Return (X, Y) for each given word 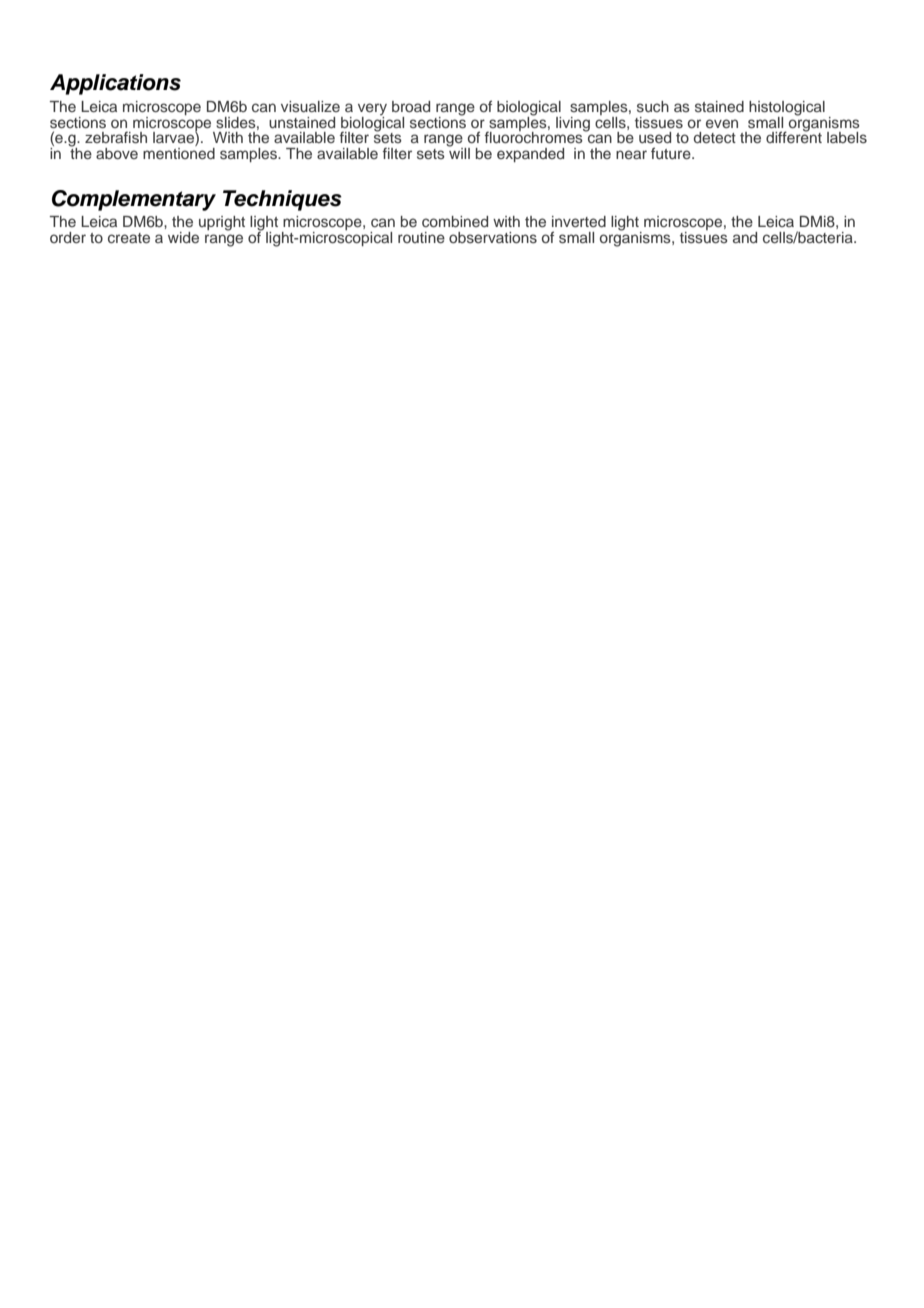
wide (183, 237)
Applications (115, 84)
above (117, 153)
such (653, 106)
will (458, 152)
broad (411, 106)
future (672, 153)
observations (493, 237)
